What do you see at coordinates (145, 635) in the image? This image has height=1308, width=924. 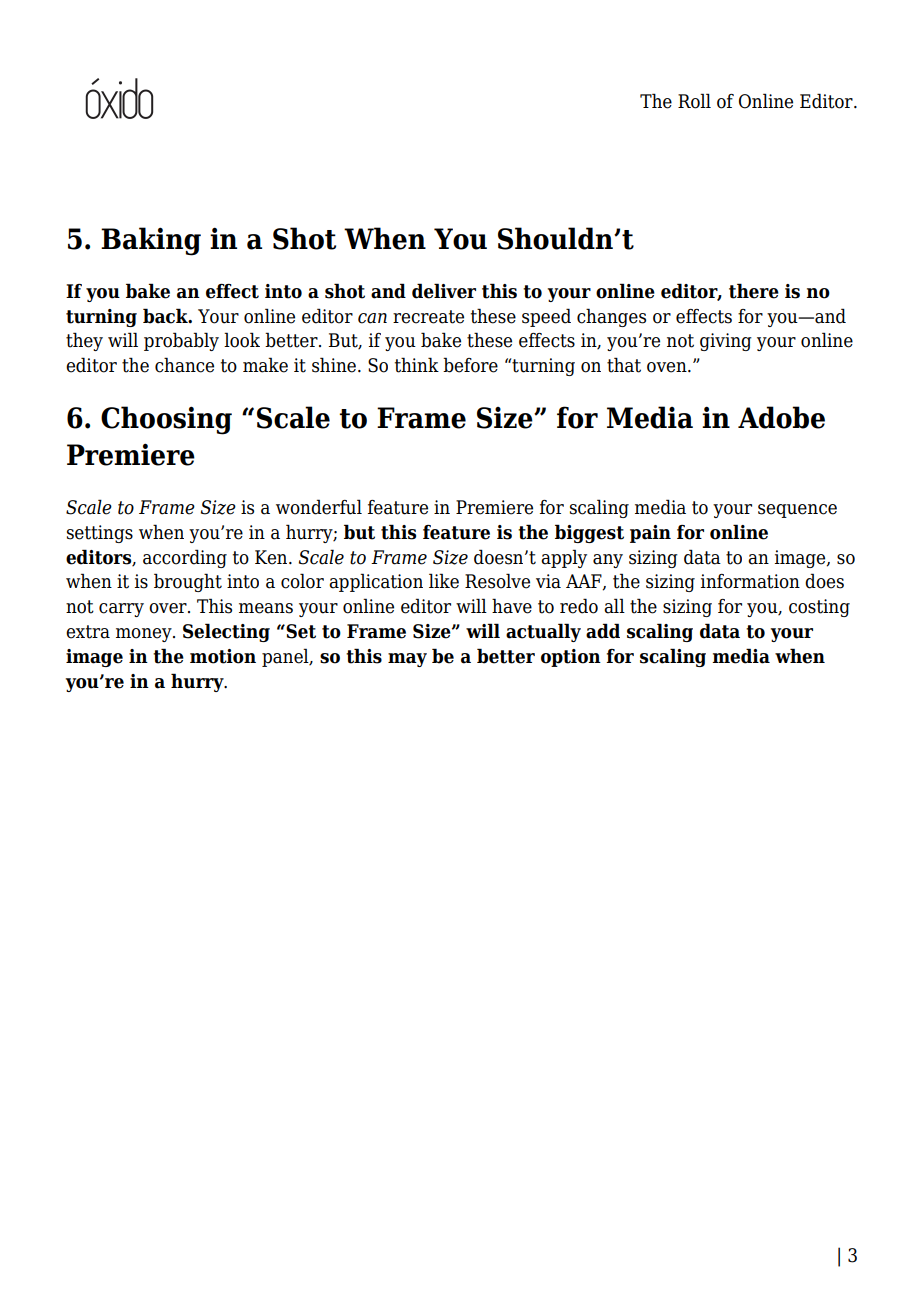 I see `money` at bounding box center [145, 635].
